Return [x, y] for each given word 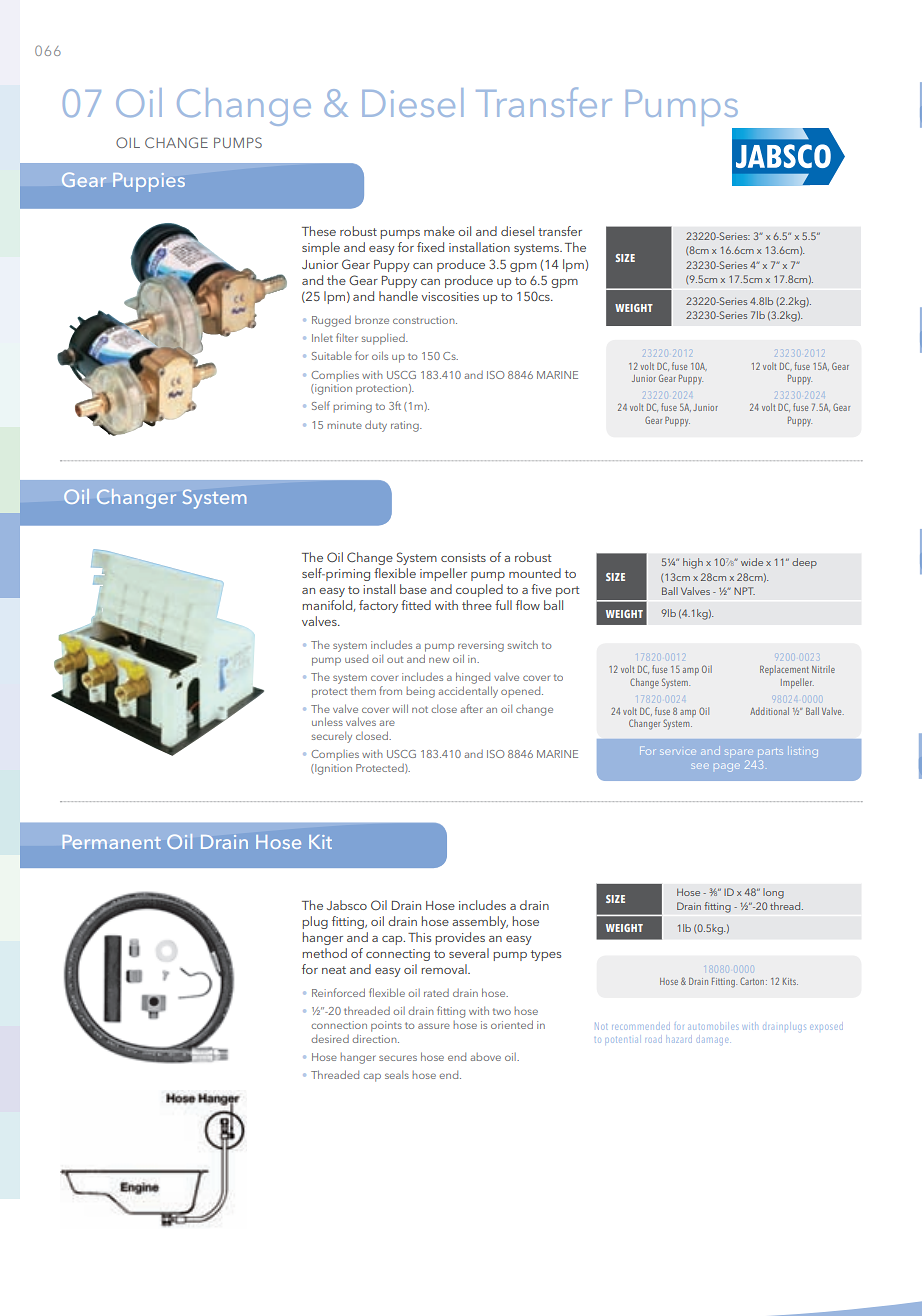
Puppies [149, 182]
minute [344, 425]
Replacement [784, 670]
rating [406, 426]
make [439, 231]
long [773, 893]
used [356, 658]
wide [752, 562]
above [485, 1057]
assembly [480, 922]
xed [434, 247]
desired [330, 1038]
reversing [481, 646]
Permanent [112, 842]
